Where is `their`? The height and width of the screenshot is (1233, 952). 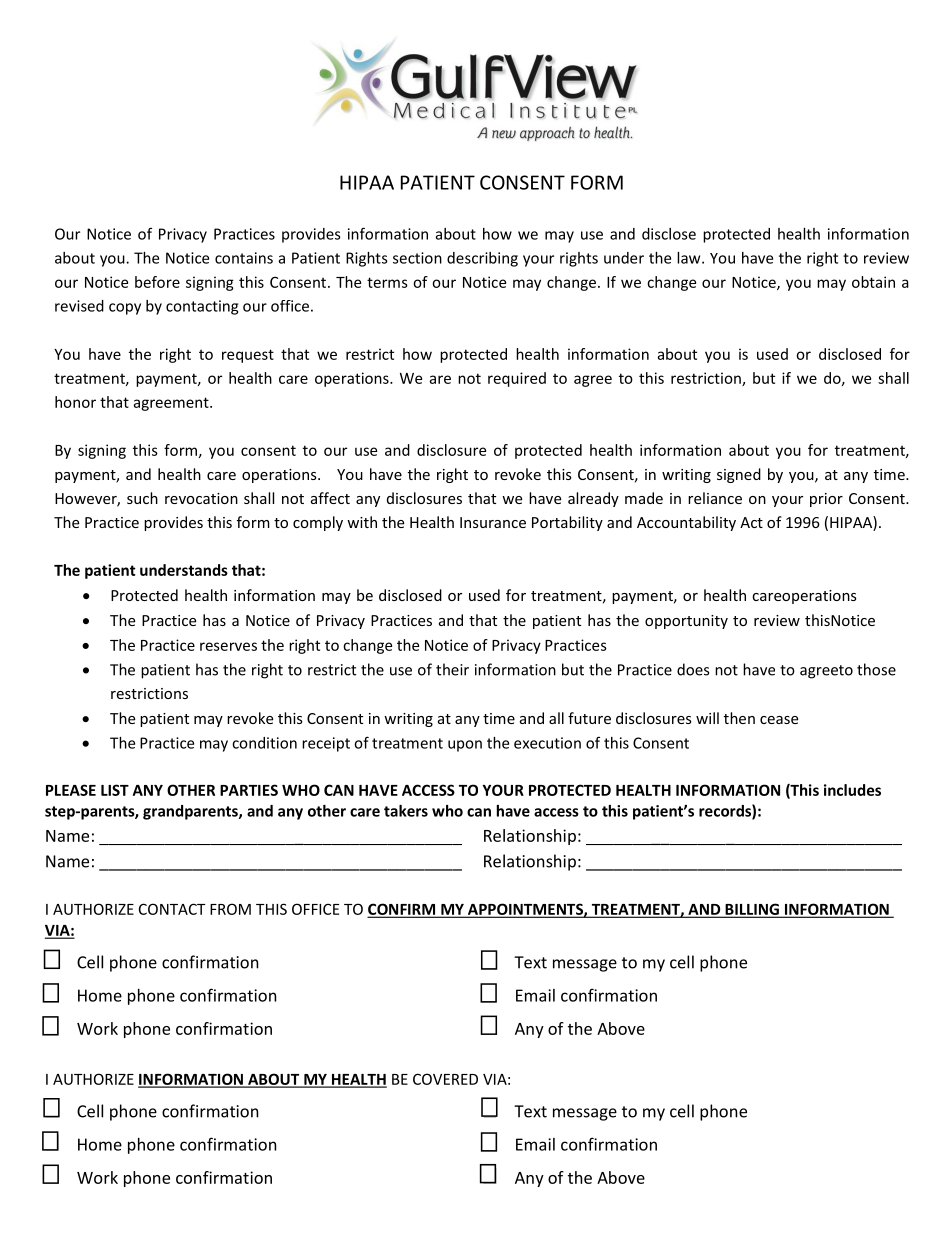
their is located at coordinates (452, 669).
